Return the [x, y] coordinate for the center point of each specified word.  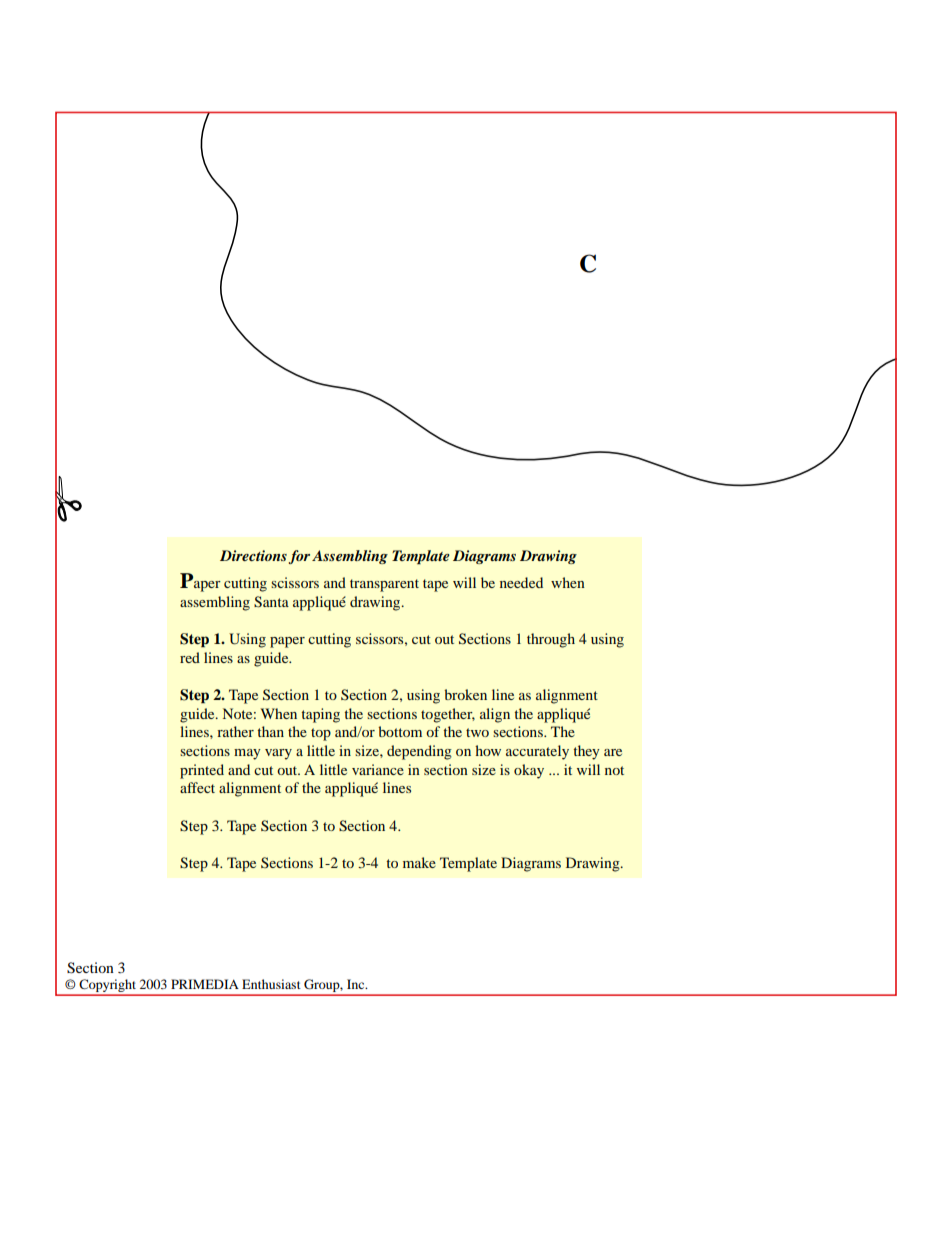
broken [465, 694]
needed [521, 582]
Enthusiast [271, 984]
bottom [400, 731]
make [419, 862]
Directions [253, 555]
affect [197, 787]
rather [235, 731]
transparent [384, 585]
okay [529, 771]
